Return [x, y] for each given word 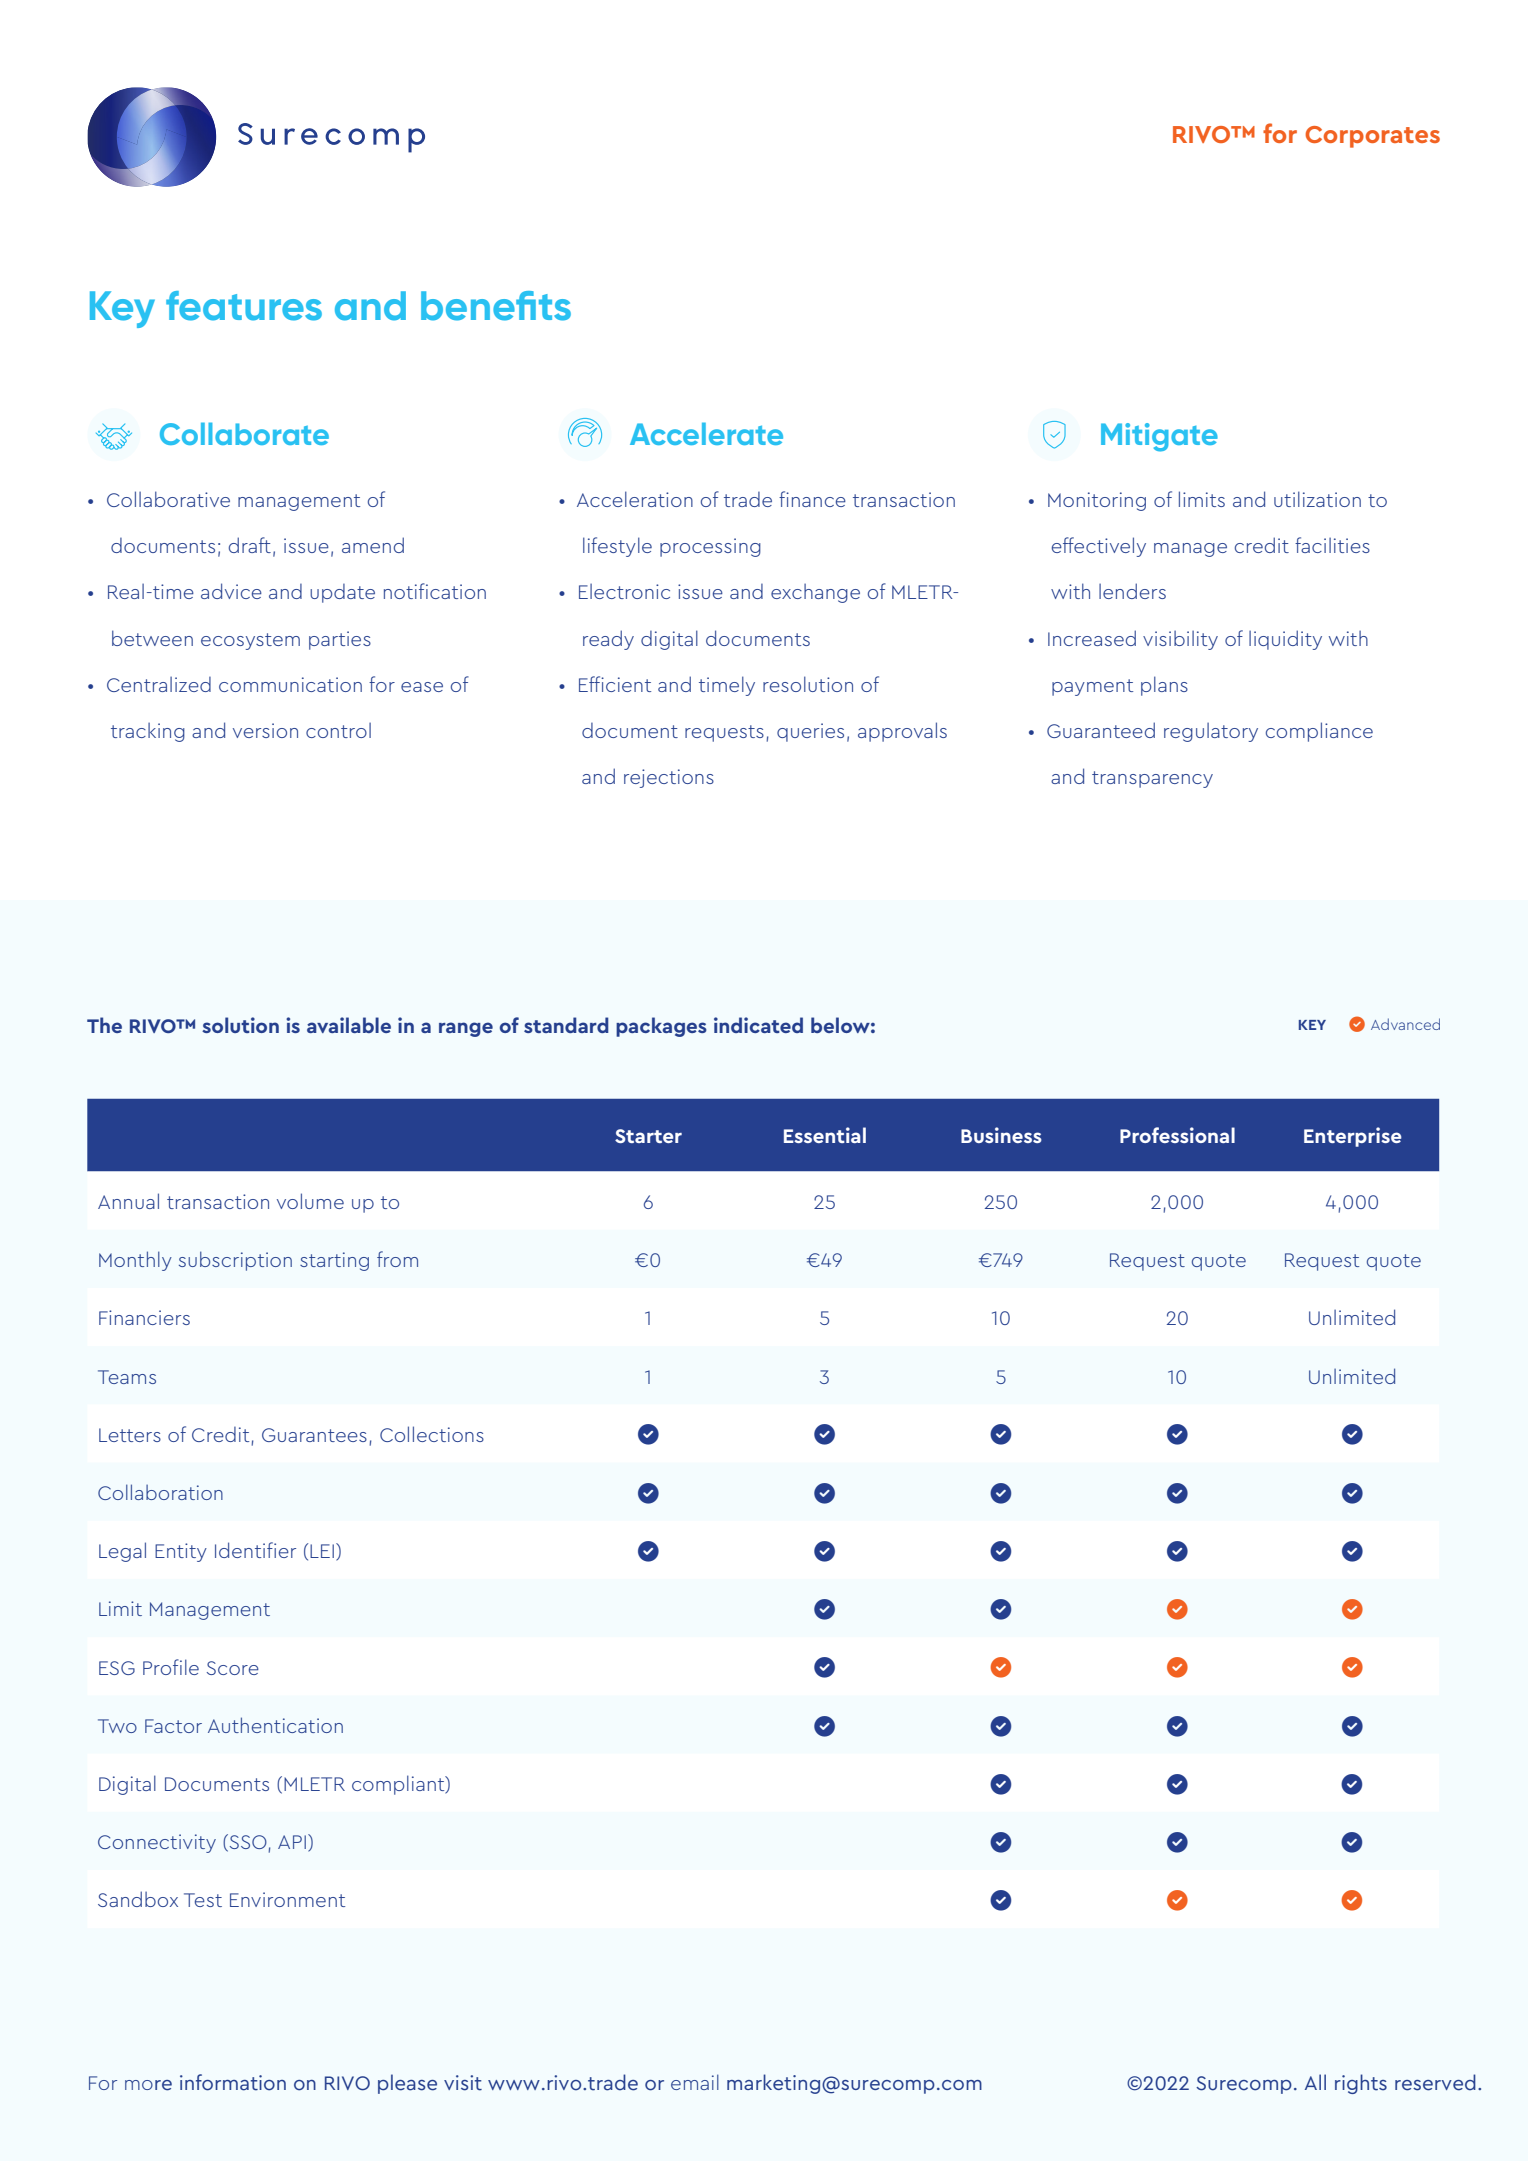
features [244, 306]
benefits [496, 306]
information [233, 2082]
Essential [825, 1135]
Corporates [1372, 137]
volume [310, 1201]
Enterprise [1353, 1137]
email [695, 2082]
